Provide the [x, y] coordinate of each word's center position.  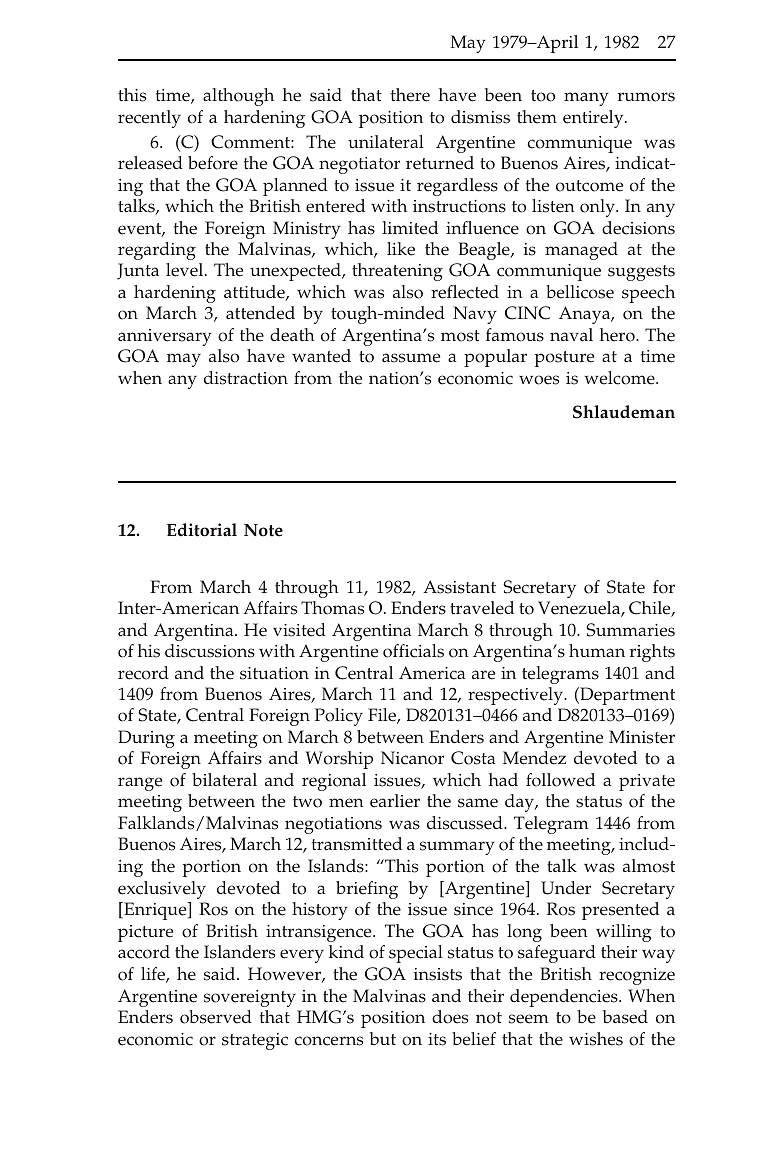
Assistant [459, 587]
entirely [594, 119]
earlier [395, 801]
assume [411, 358]
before [213, 163]
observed [216, 1017]
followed [560, 780]
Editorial [202, 530]
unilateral [386, 142]
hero [618, 335]
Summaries [630, 630]
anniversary [165, 337]
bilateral [224, 780]
